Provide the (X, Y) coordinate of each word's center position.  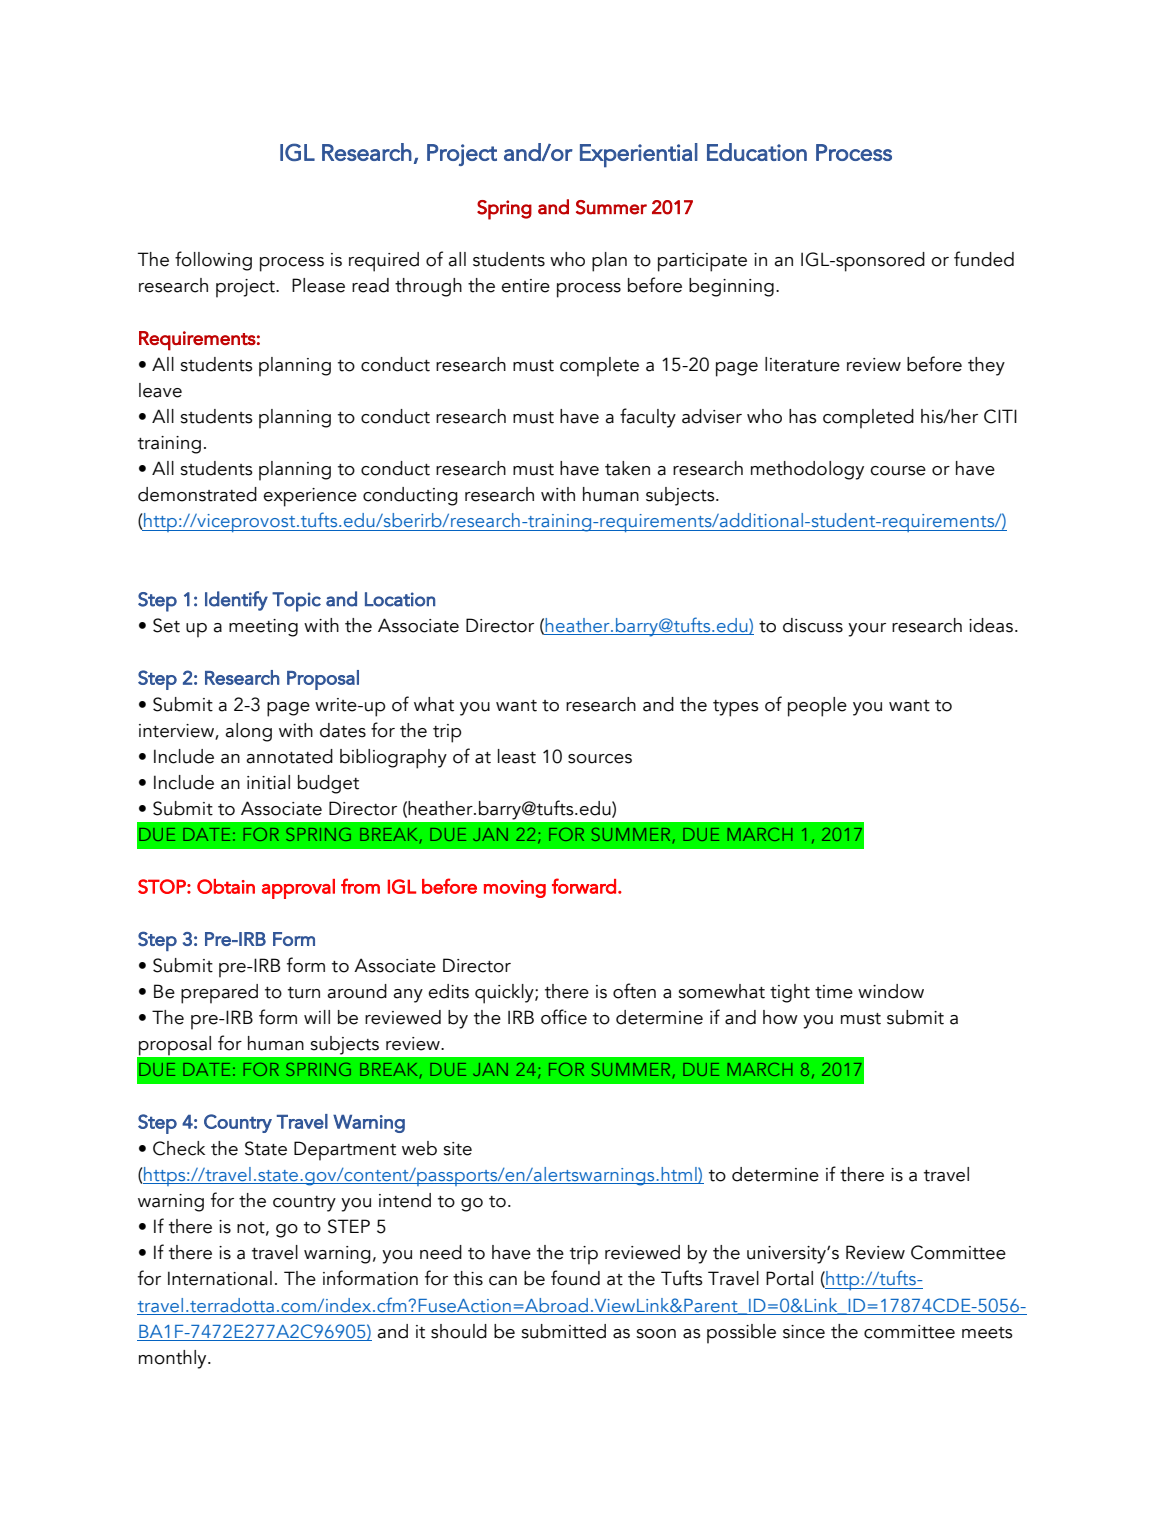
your (867, 630)
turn (304, 993)
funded (984, 259)
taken (627, 468)
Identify (236, 601)
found (575, 1278)
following (213, 261)
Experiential (639, 155)
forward (584, 886)
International (220, 1278)
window (891, 991)
